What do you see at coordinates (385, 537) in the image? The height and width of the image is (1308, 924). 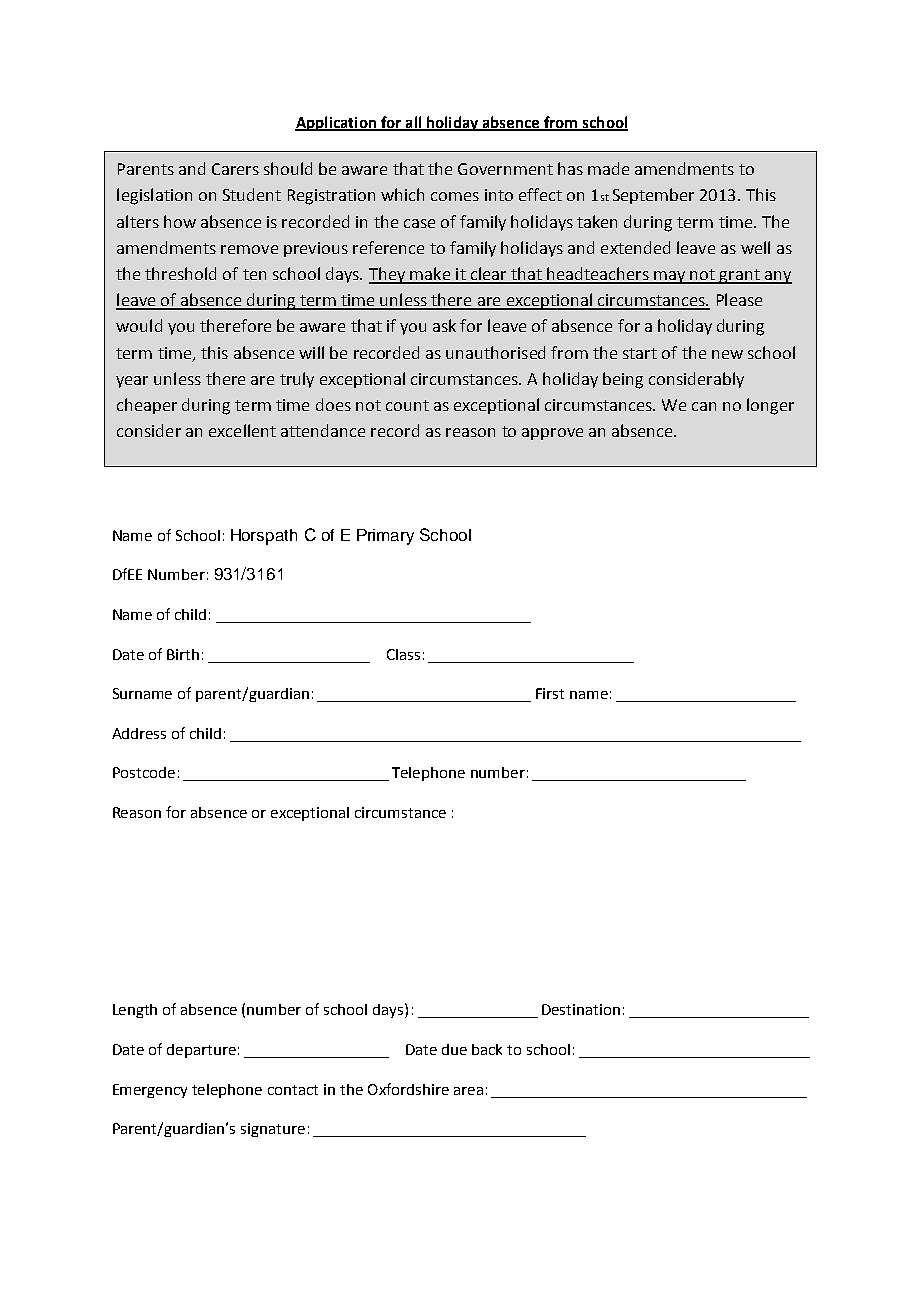 I see `Primary` at bounding box center [385, 537].
